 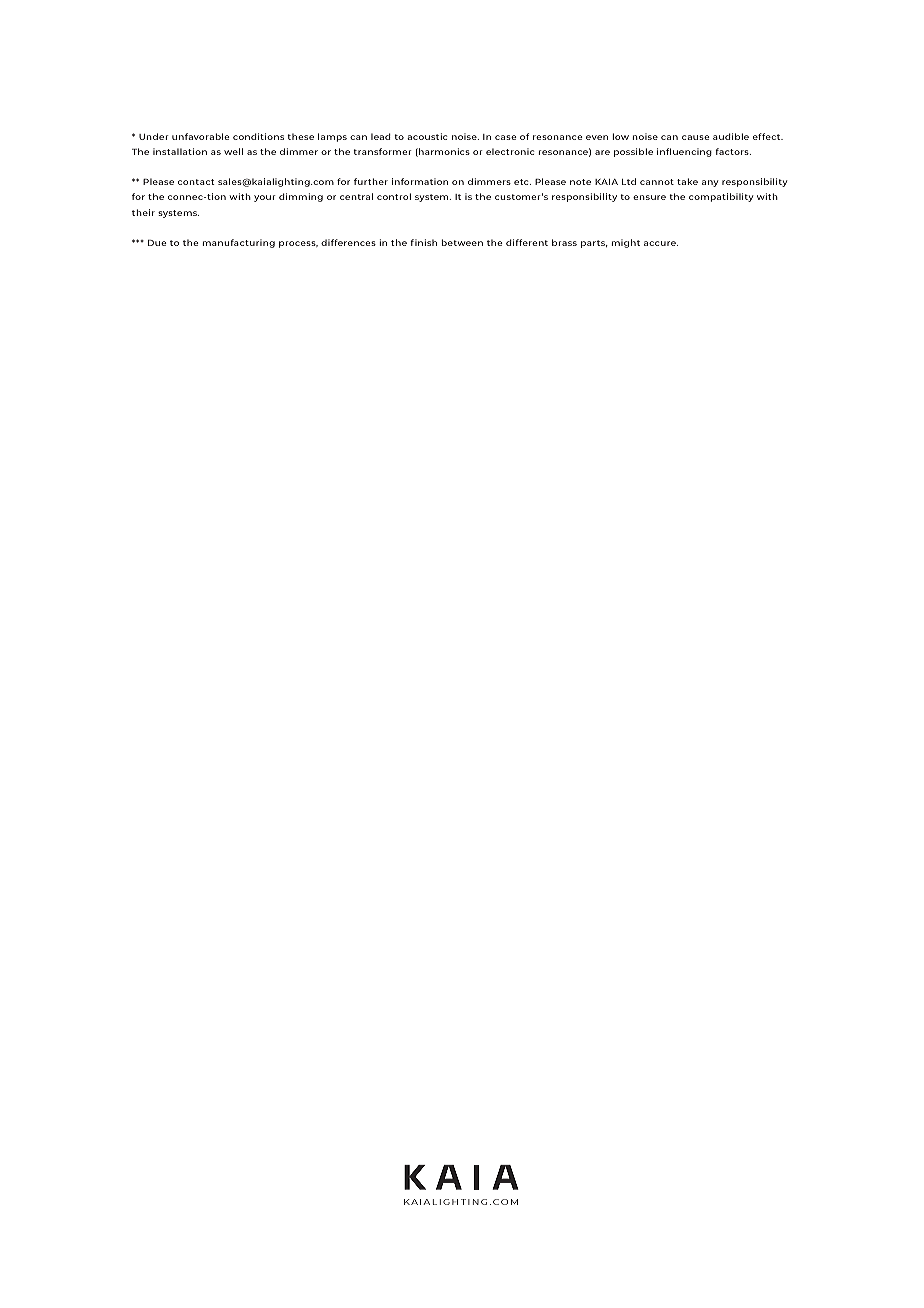 I want to click on any, so click(x=710, y=183).
